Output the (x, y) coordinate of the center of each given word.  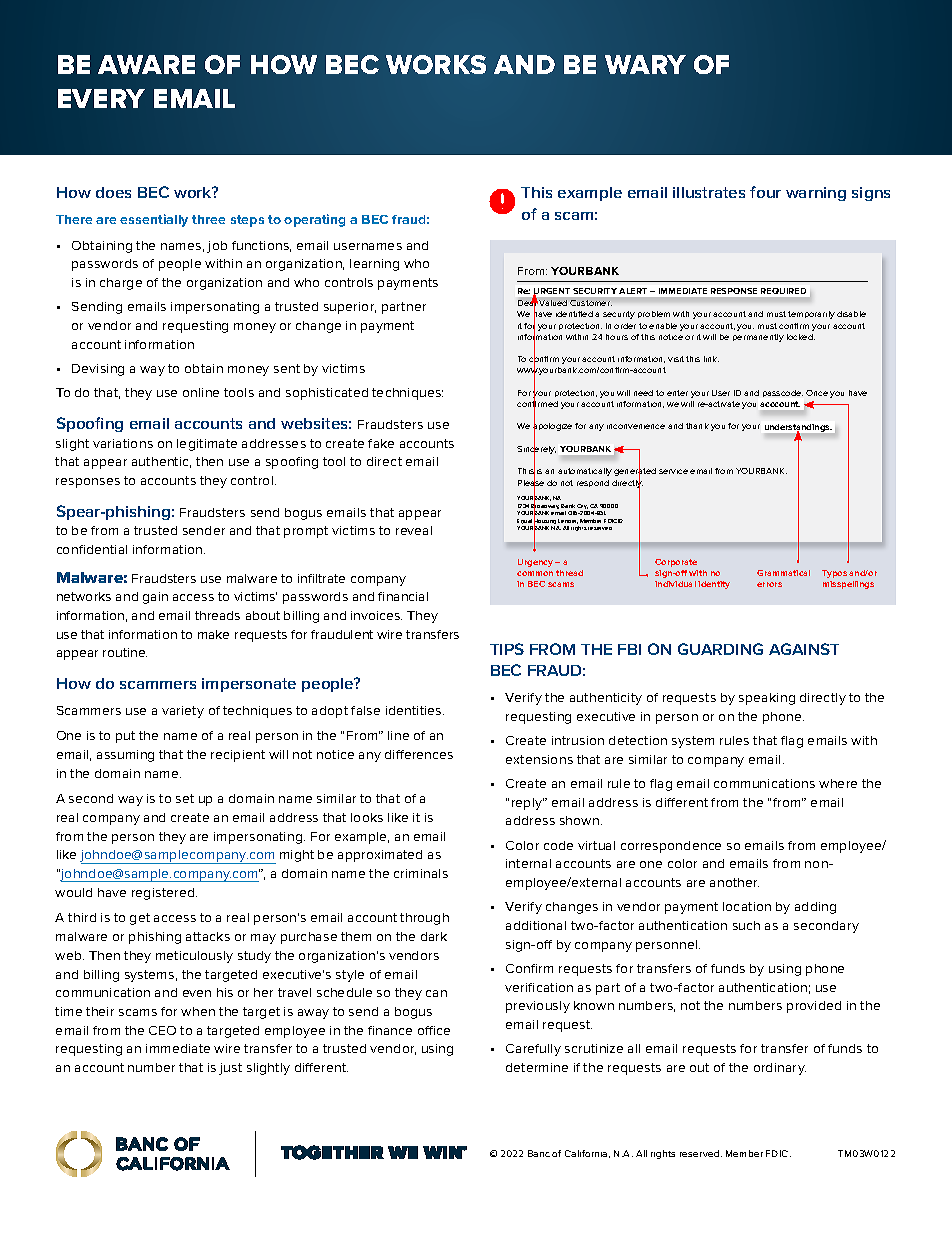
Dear (528, 303)
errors (769, 584)
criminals (421, 873)
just (230, 1069)
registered (164, 894)
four (765, 192)
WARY (645, 64)
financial (403, 596)
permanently (758, 338)
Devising (98, 370)
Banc (539, 1153)
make (213, 634)
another (734, 882)
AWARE (146, 64)
